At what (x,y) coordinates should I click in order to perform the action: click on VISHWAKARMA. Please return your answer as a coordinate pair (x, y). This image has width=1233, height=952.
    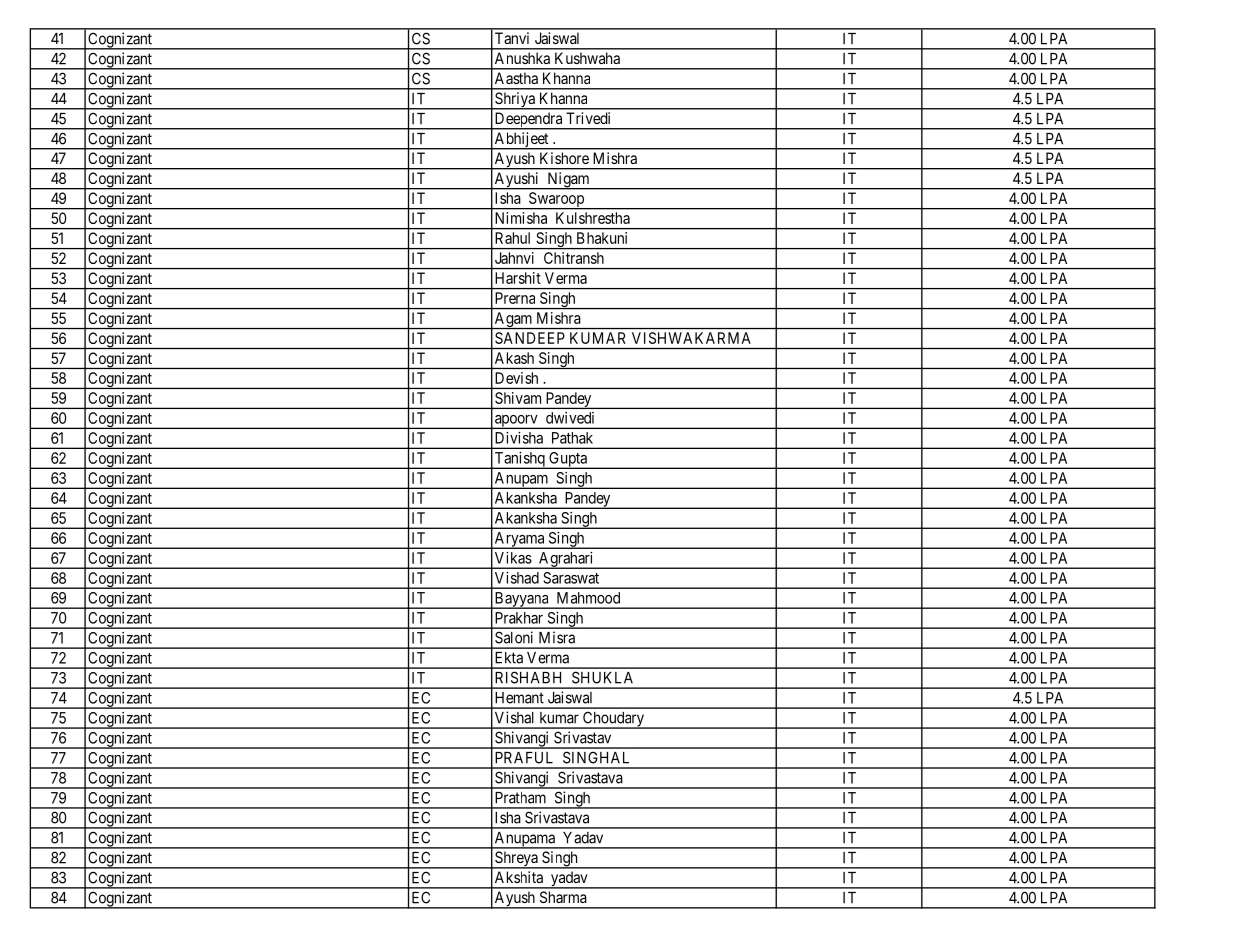
    Looking at the image, I should click on (691, 338).
